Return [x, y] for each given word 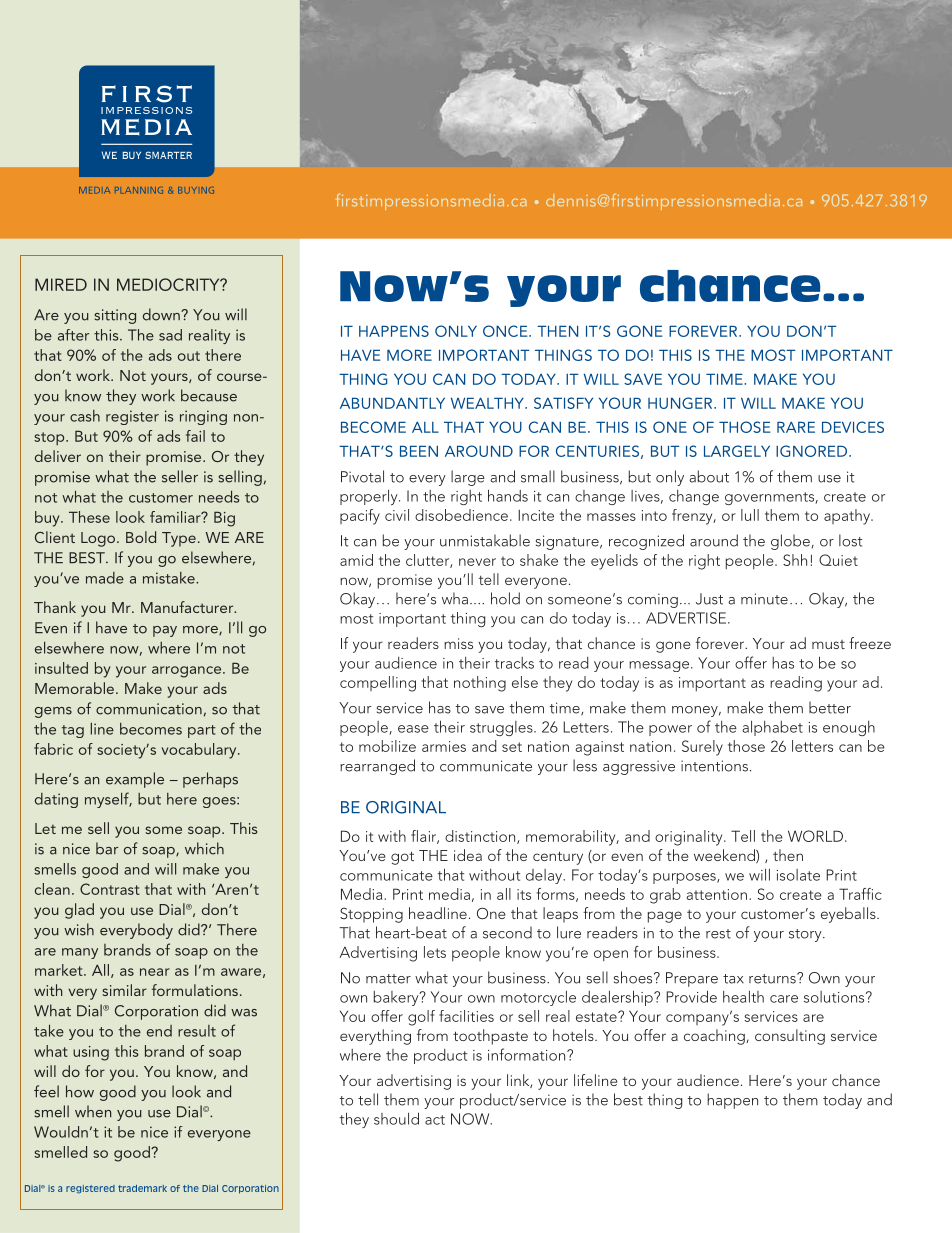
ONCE [506, 331]
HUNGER [681, 403]
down [162, 314]
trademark [142, 1188]
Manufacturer [188, 607]
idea [468, 855]
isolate [798, 875]
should [396, 1118]
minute [764, 599]
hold [505, 598]
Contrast [110, 889]
